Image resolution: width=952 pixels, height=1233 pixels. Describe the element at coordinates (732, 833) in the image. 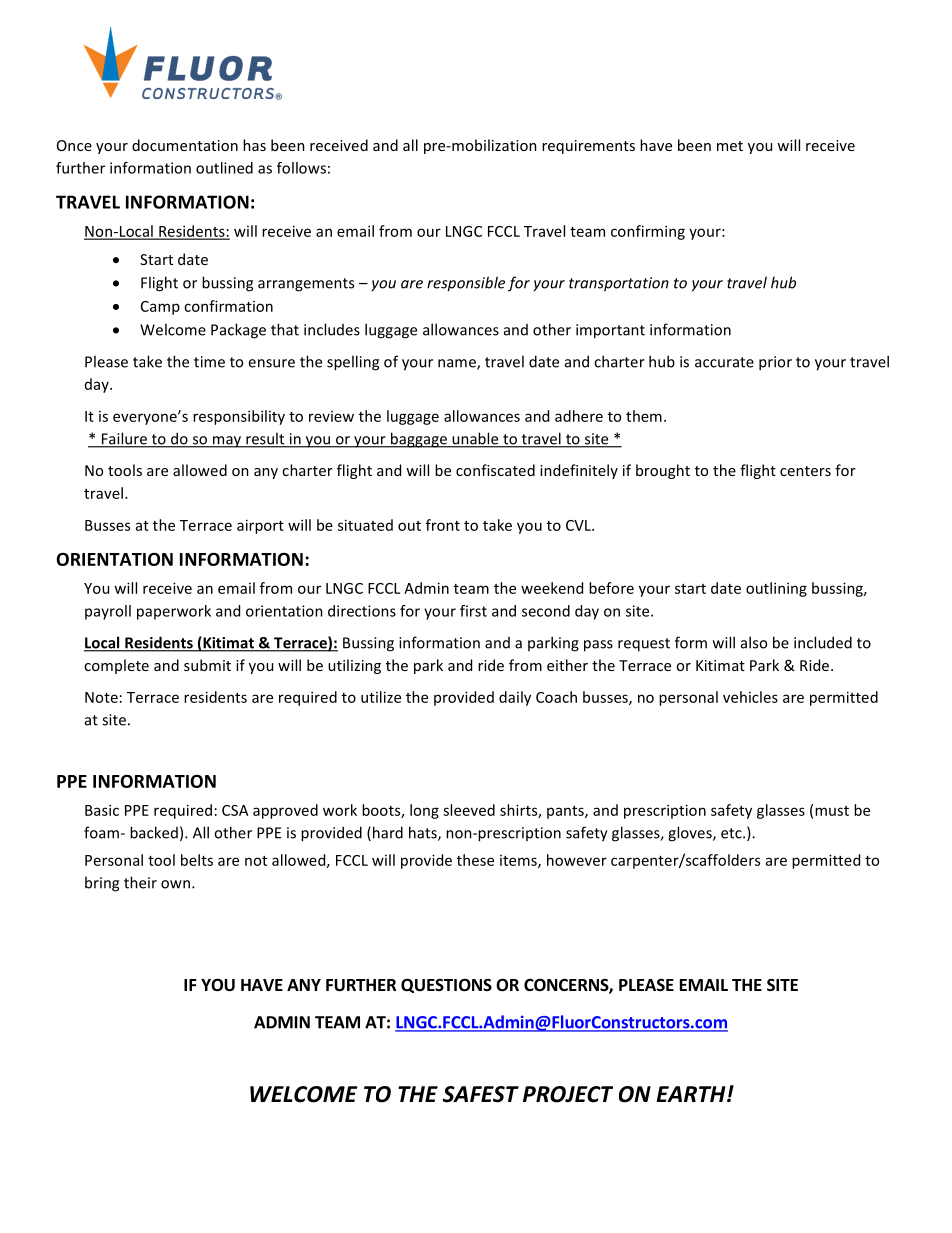

I see `etc` at that location.
